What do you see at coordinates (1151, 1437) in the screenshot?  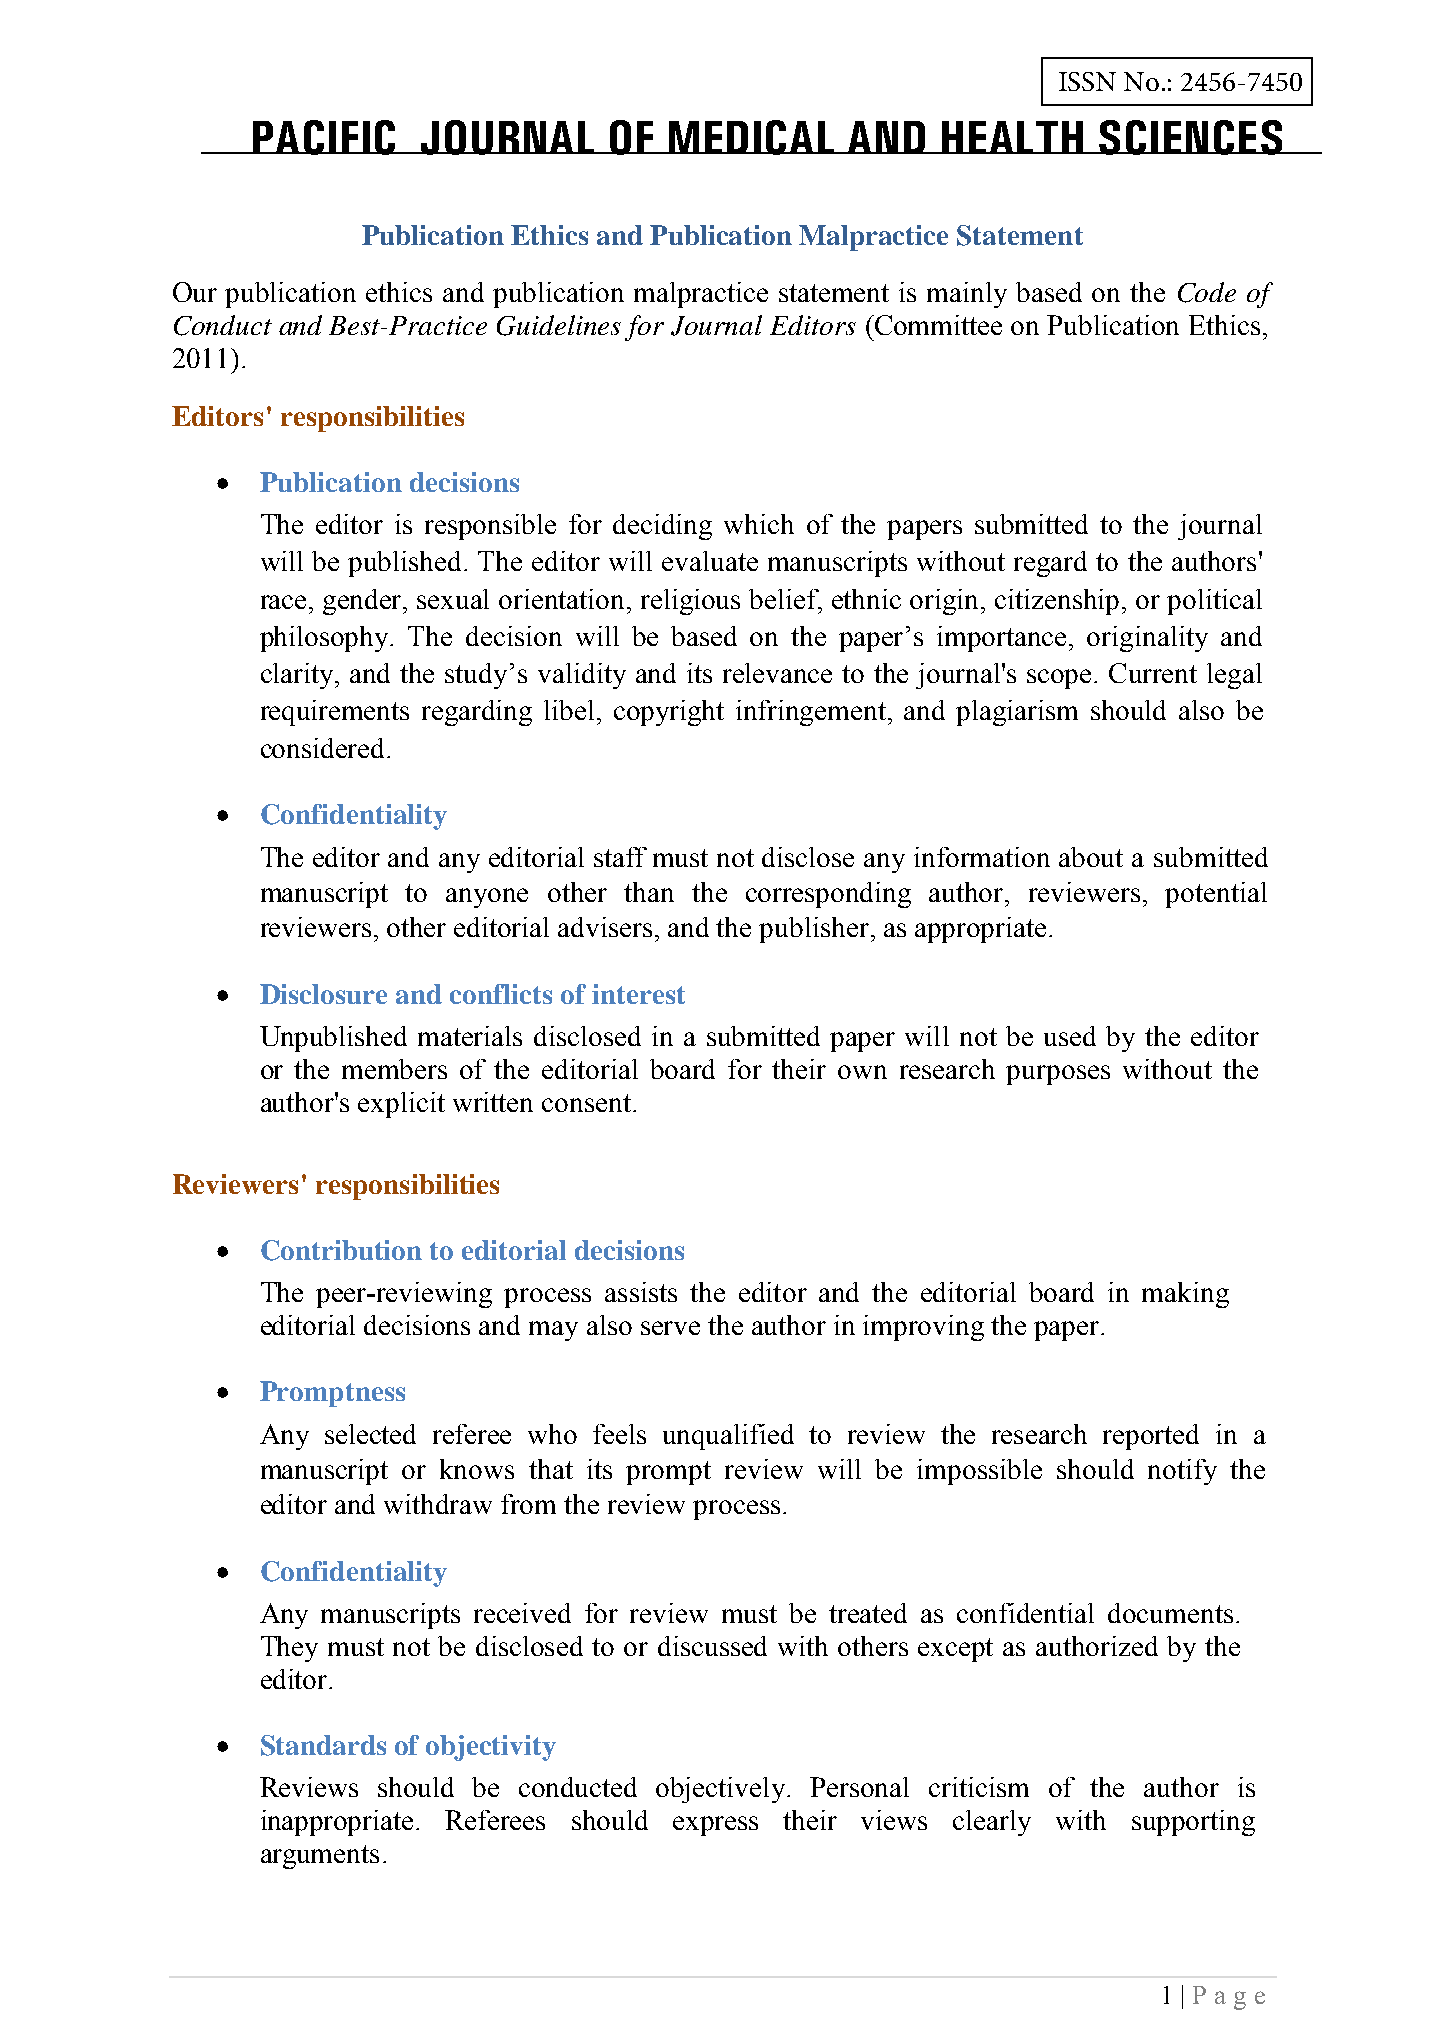 I see `reported` at bounding box center [1151, 1437].
